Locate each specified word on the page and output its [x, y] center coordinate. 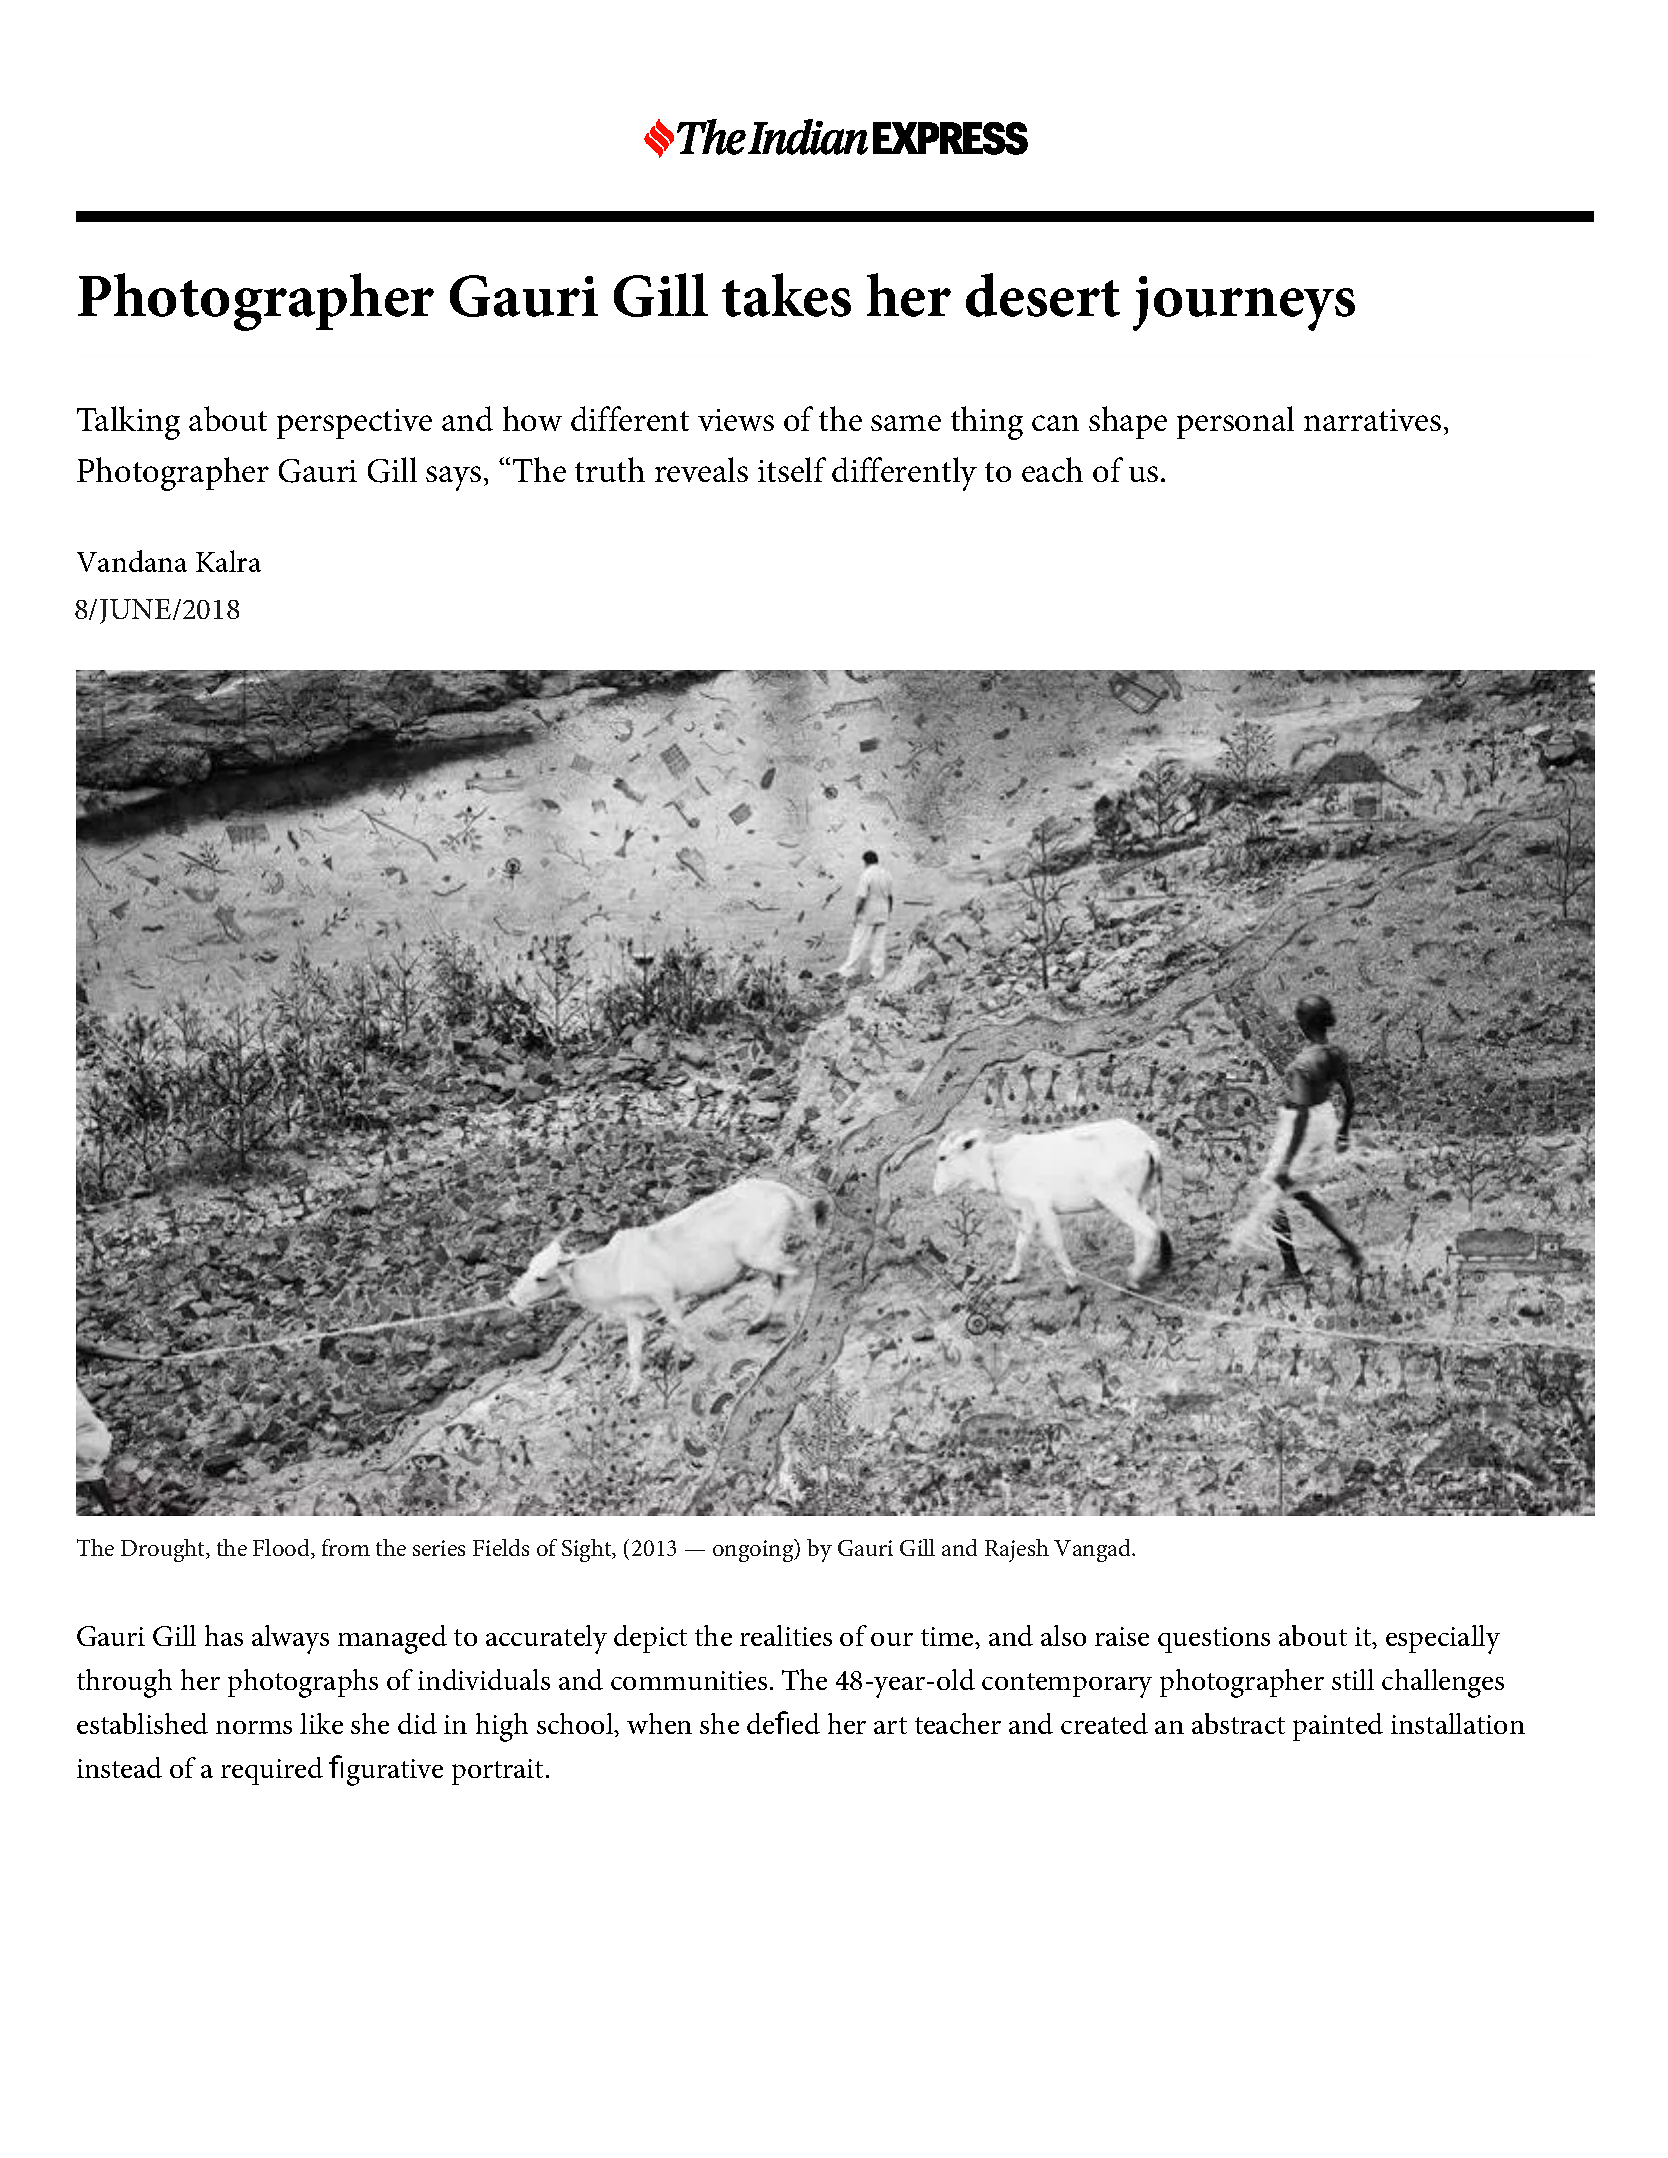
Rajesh [1017, 1550]
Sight [588, 1550]
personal [1235, 422]
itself [792, 469]
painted [1338, 1727]
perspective [354, 424]
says [453, 478]
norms [254, 1727]
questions [1214, 1640]
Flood [282, 1549]
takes [786, 295]
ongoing [754, 1550]
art [890, 1725]
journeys [1244, 303]
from [346, 1547]
